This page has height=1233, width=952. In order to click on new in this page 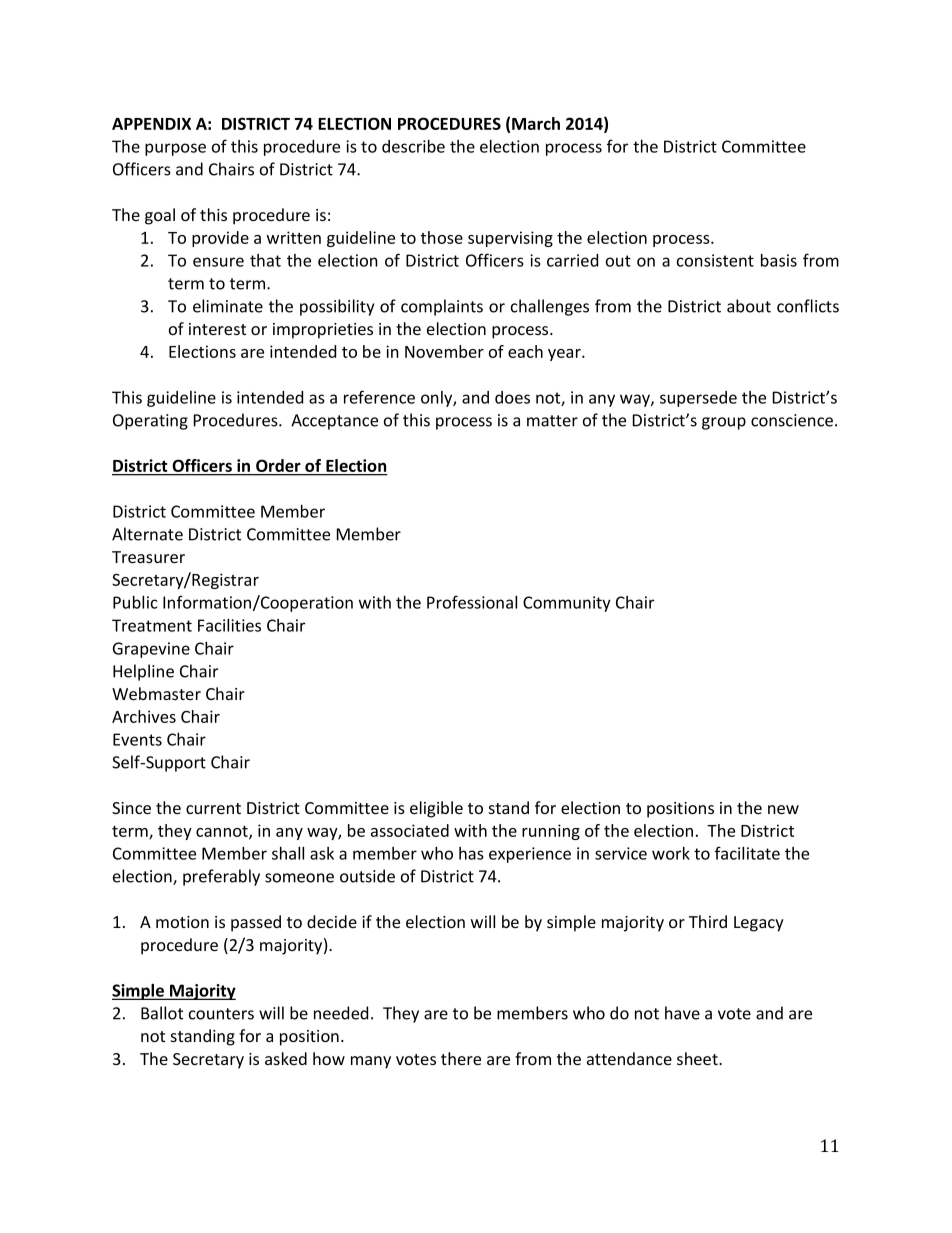, I will do `click(783, 809)`.
